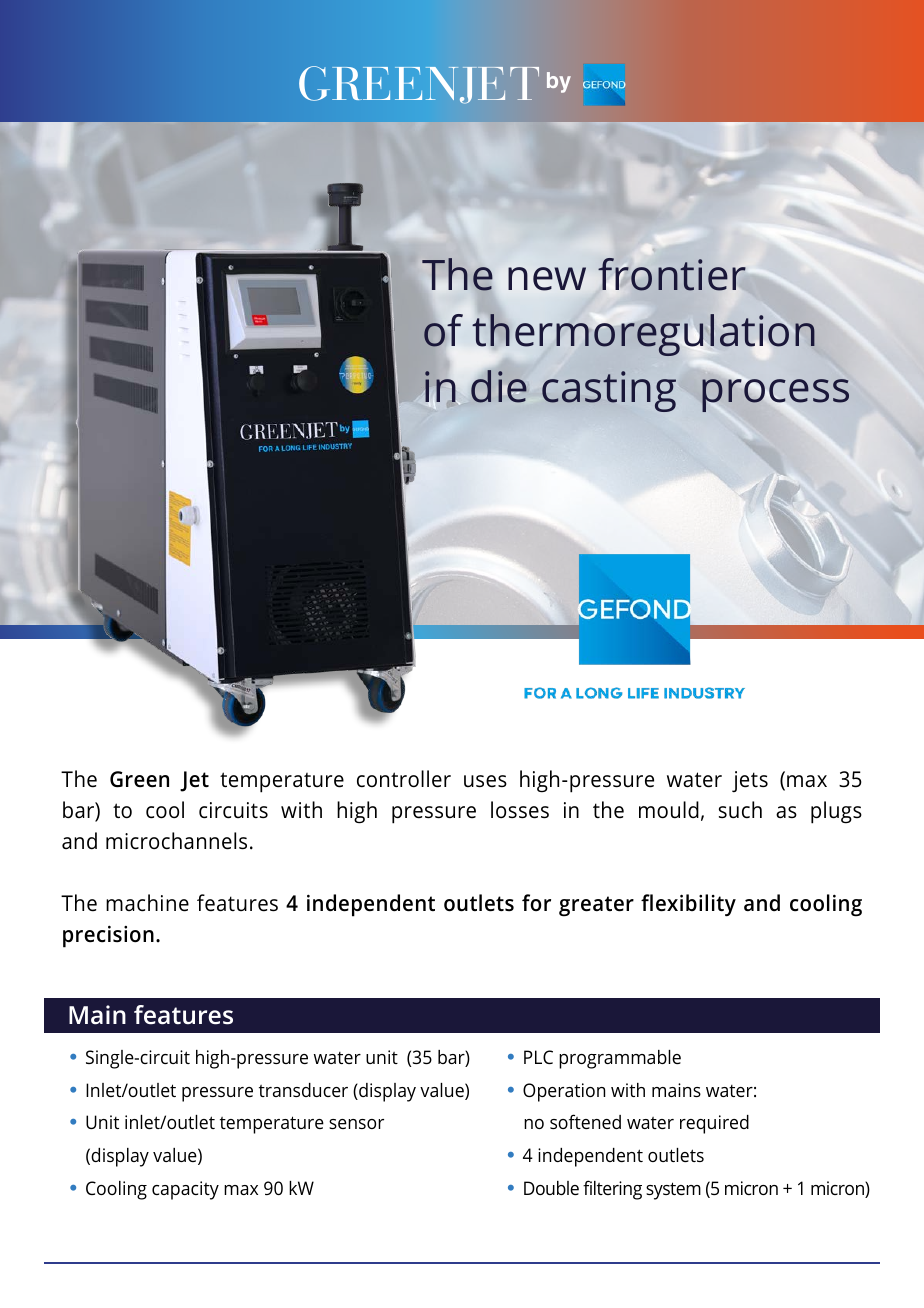  What do you see at coordinates (547, 279) in the image?
I see `new` at bounding box center [547, 279].
